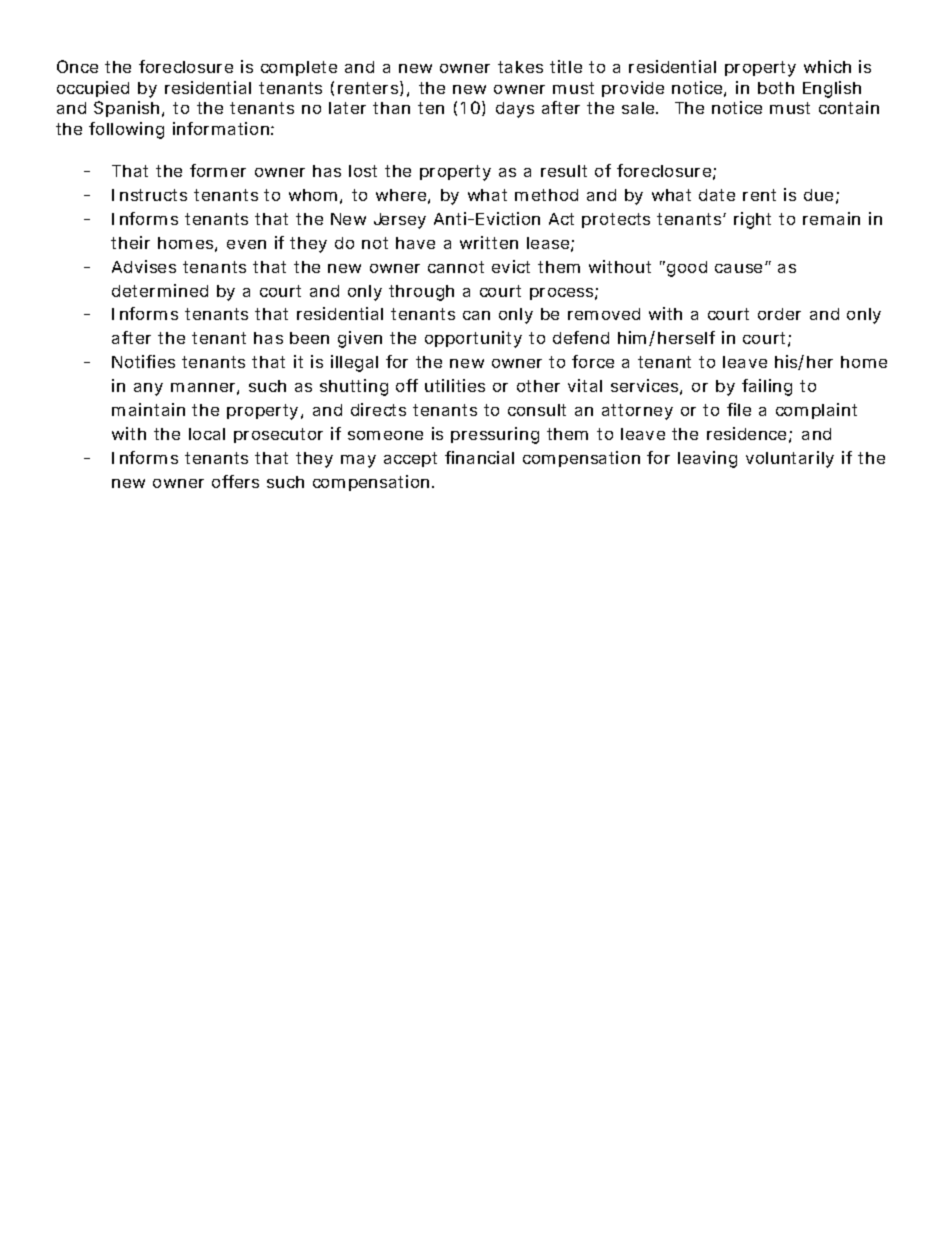 Image resolution: width=952 pixels, height=1233 pixels. I want to click on Notifies, so click(143, 361).
